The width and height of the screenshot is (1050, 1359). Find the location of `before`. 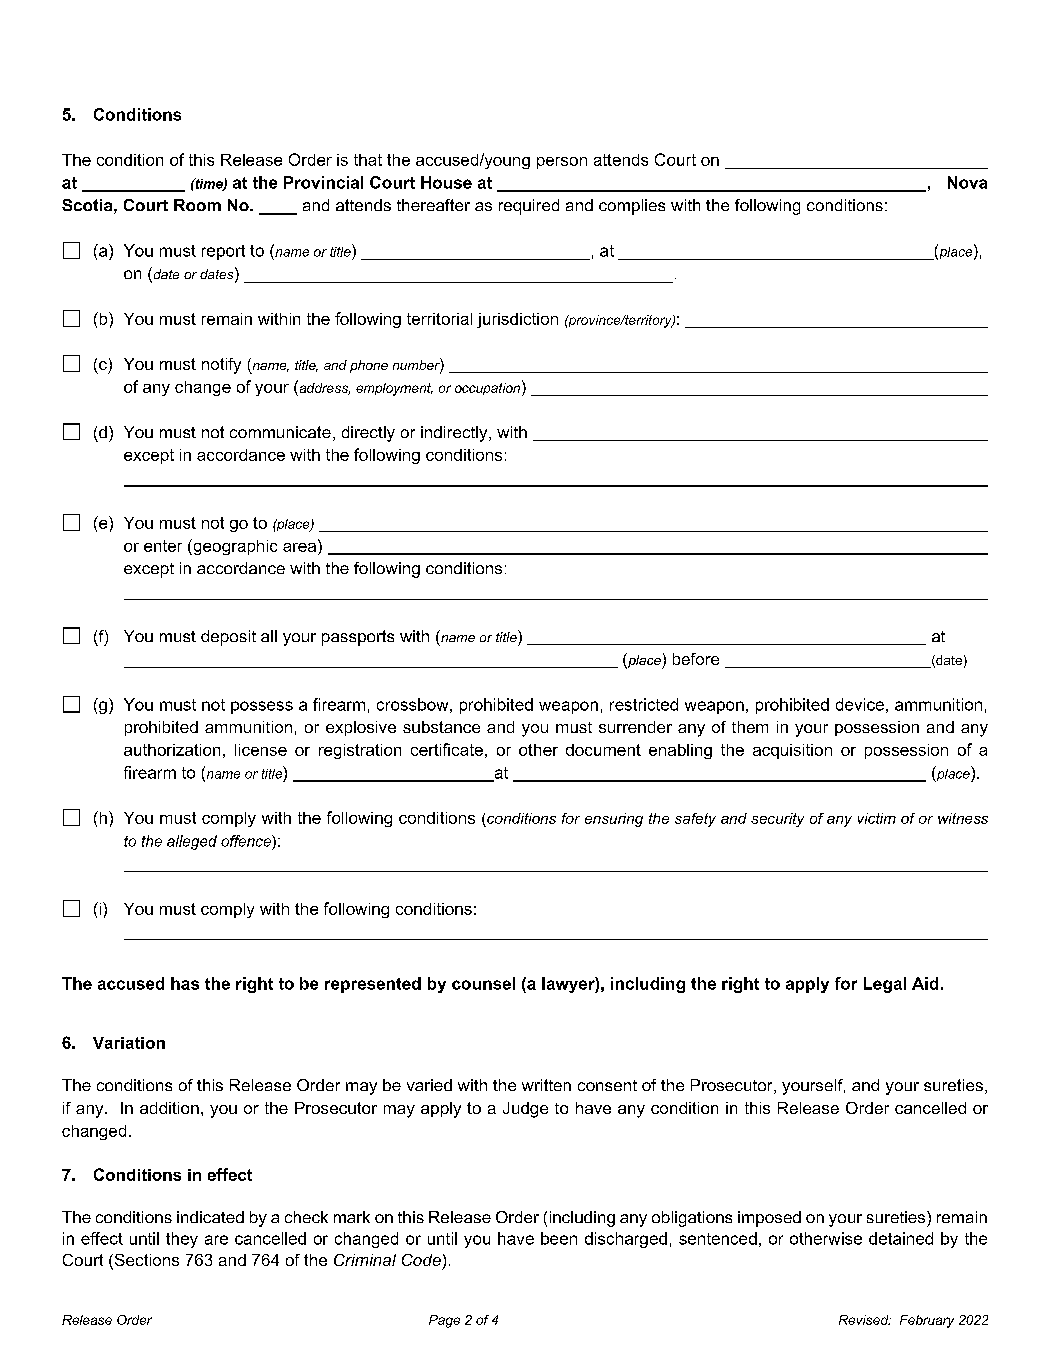

before is located at coordinates (696, 659).
